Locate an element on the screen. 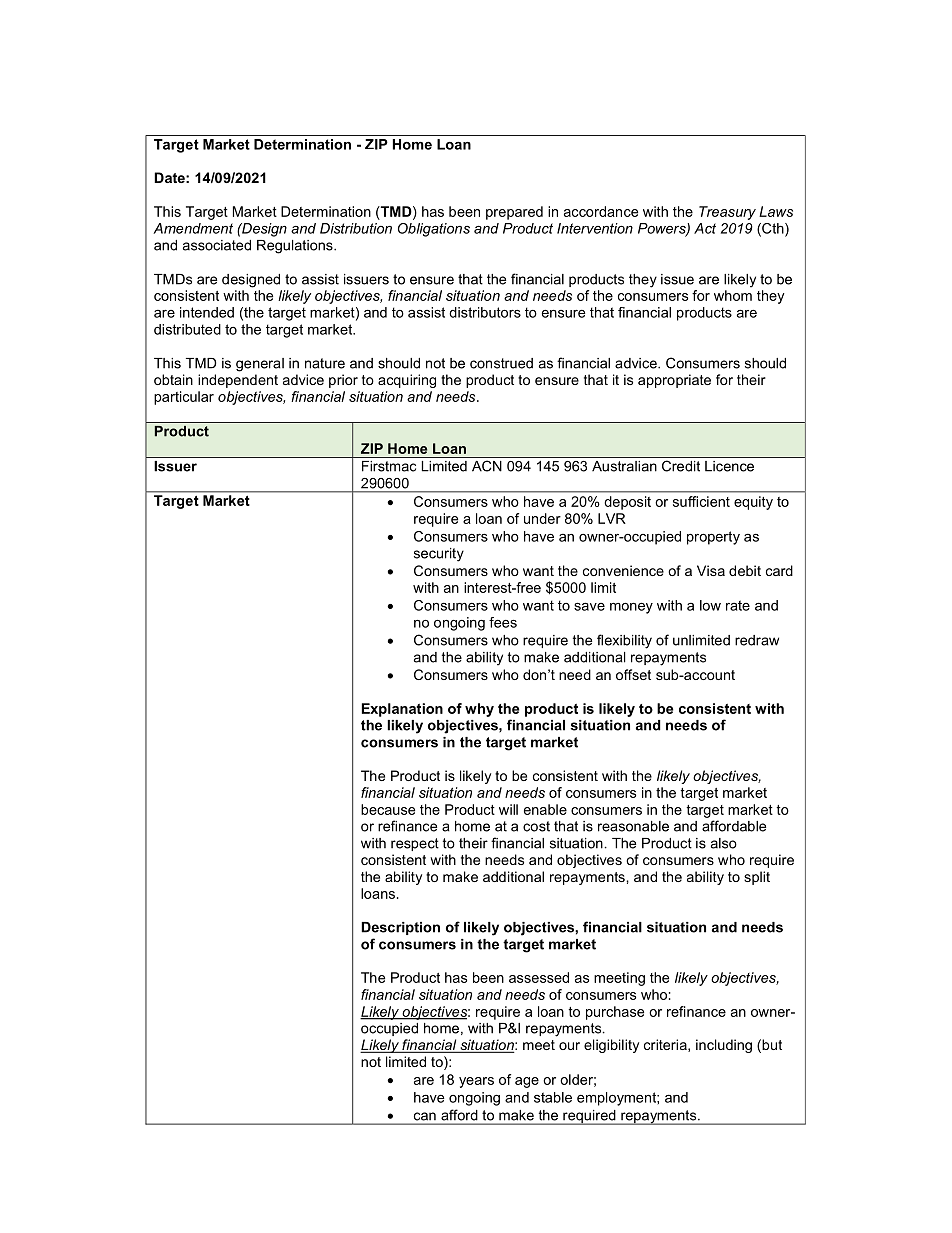 The image size is (952, 1233). Obligations is located at coordinates (434, 230).
